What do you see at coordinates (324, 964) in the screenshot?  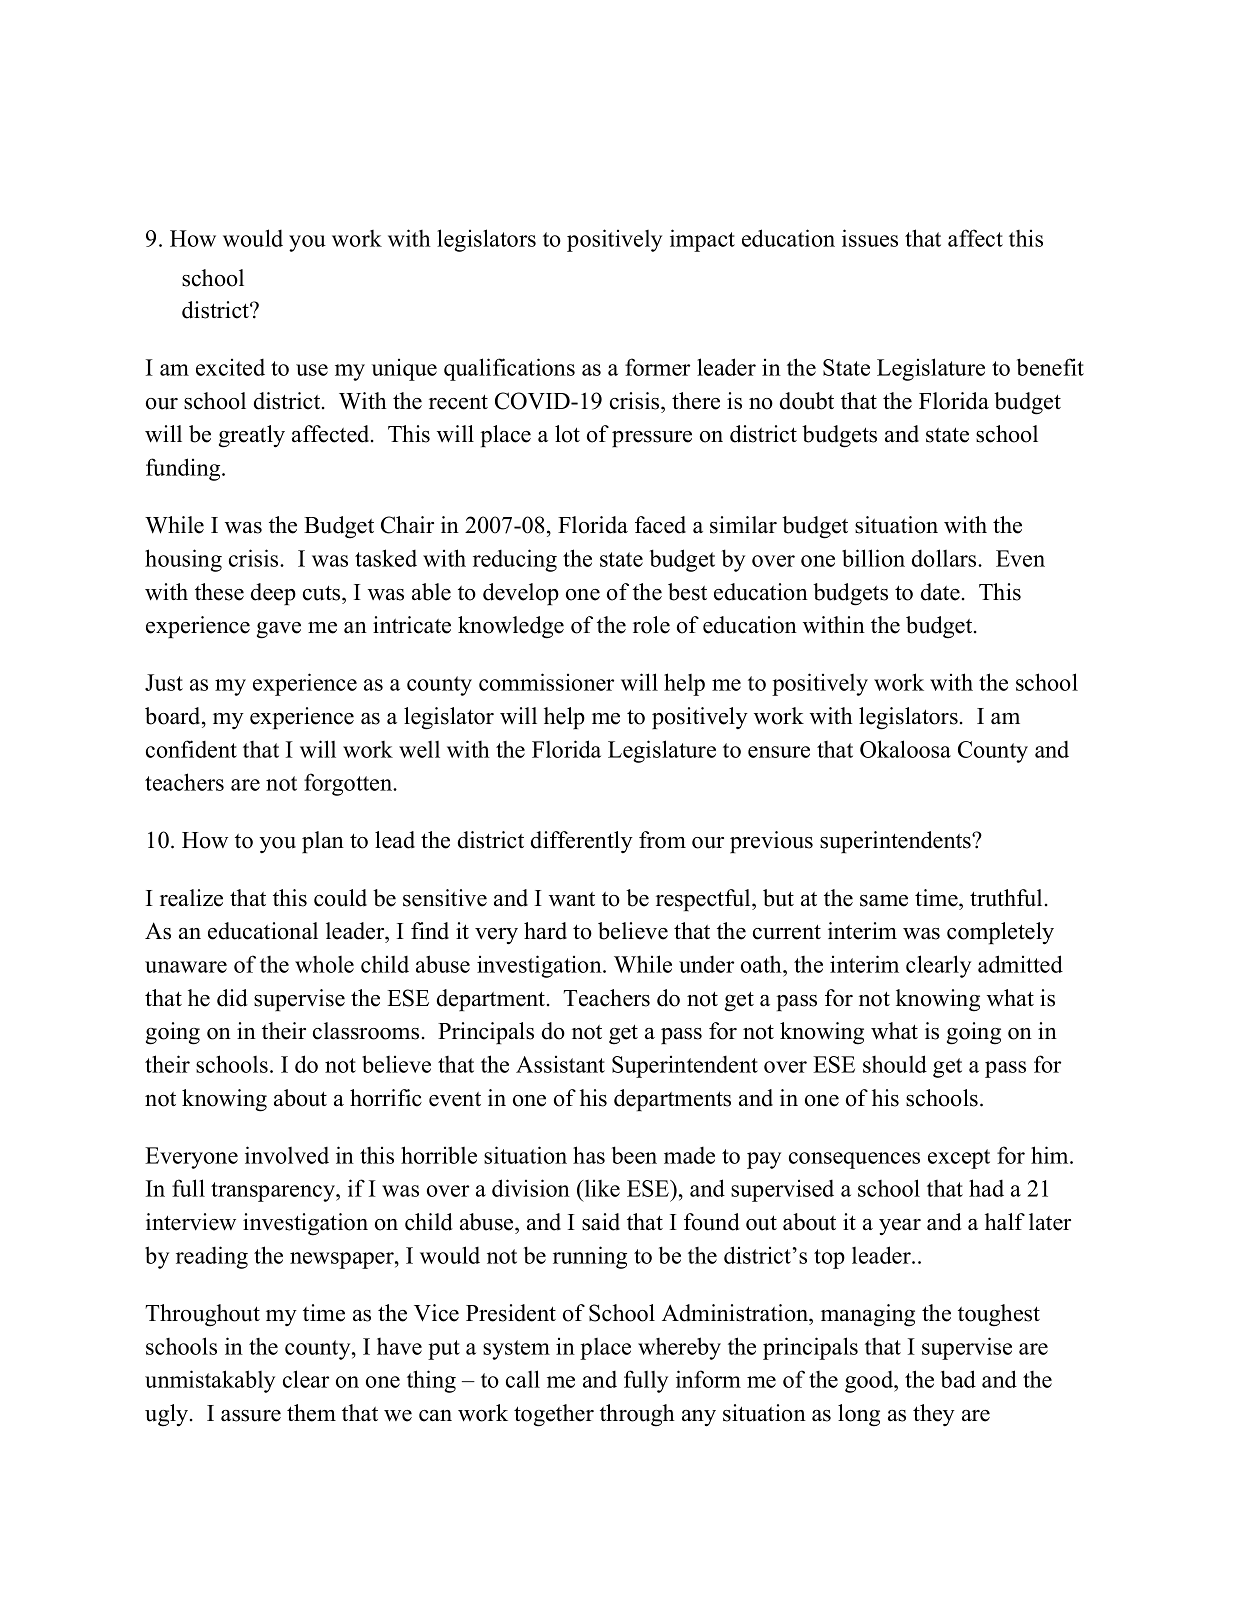 I see `whole` at bounding box center [324, 964].
